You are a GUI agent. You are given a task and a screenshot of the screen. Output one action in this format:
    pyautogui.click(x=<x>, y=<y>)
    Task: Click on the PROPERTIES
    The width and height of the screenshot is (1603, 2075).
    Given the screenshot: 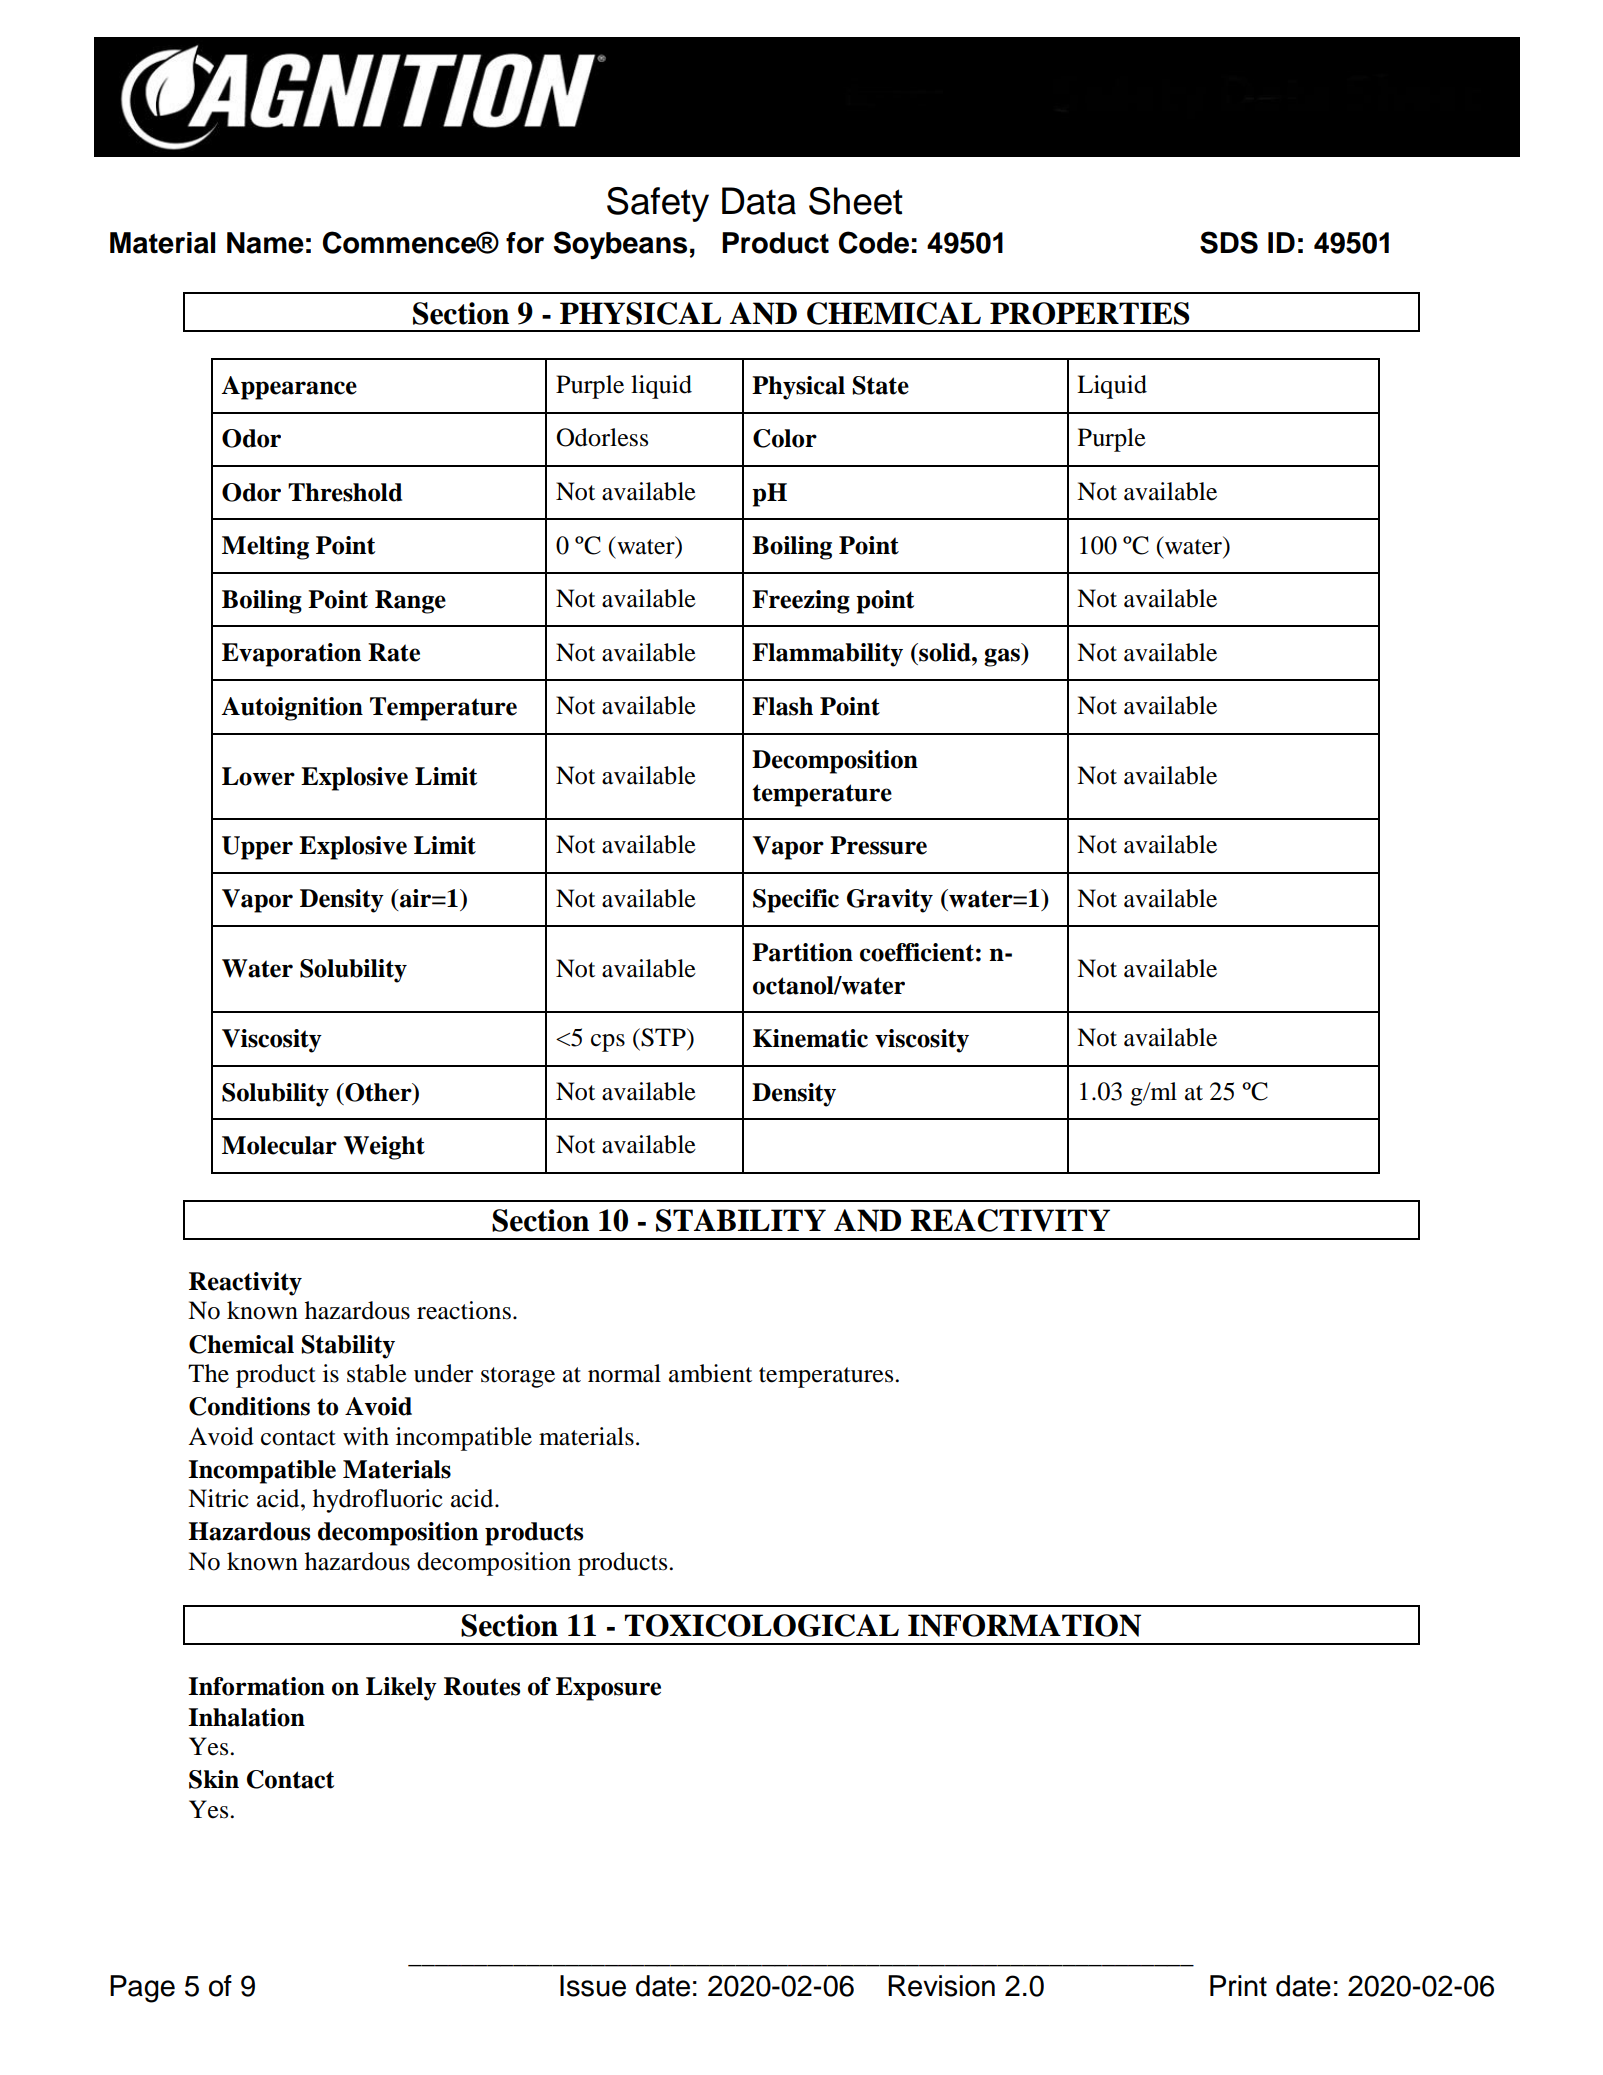 What is the action you would take?
    pyautogui.click(x=1090, y=313)
